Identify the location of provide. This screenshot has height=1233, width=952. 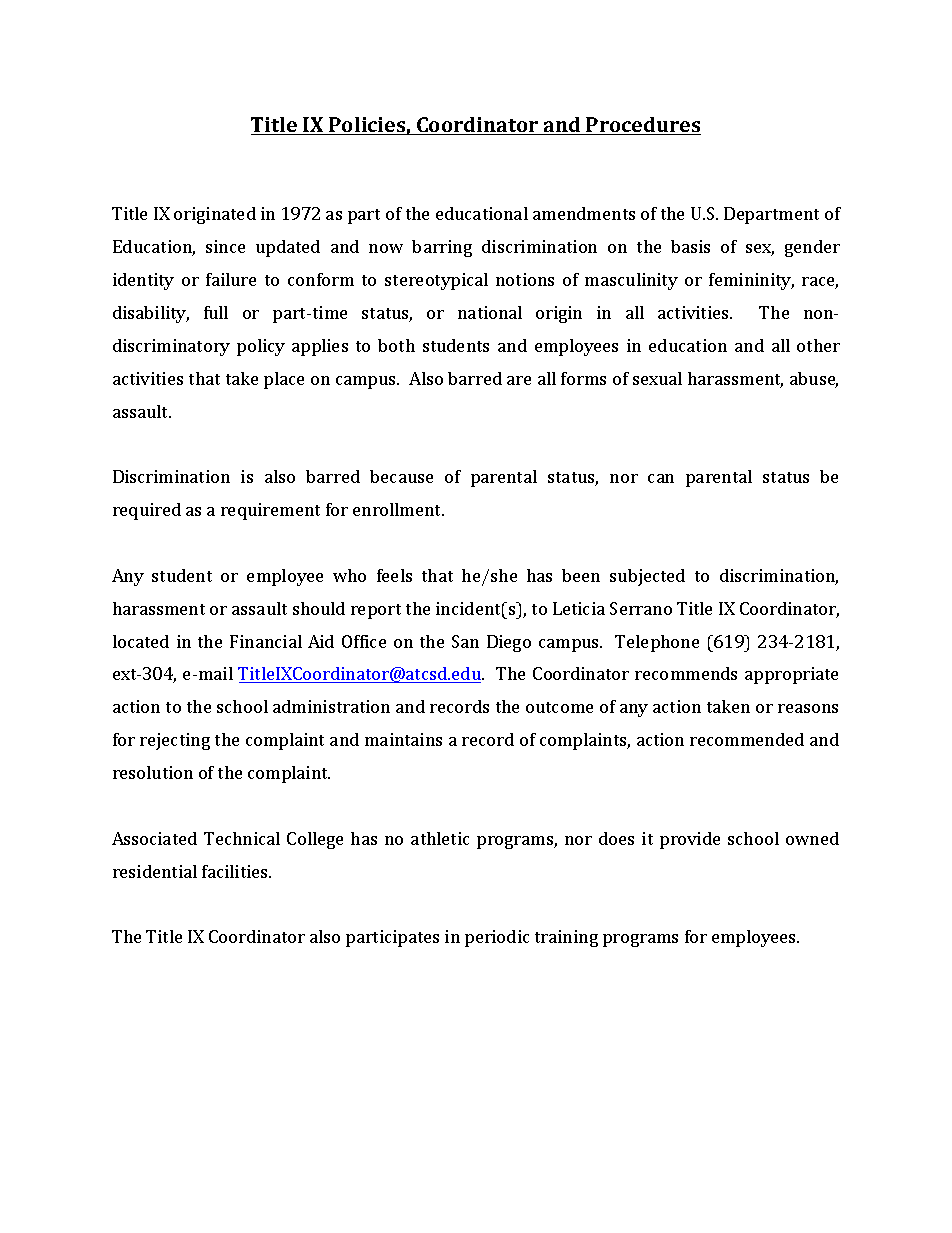
(690, 840).
